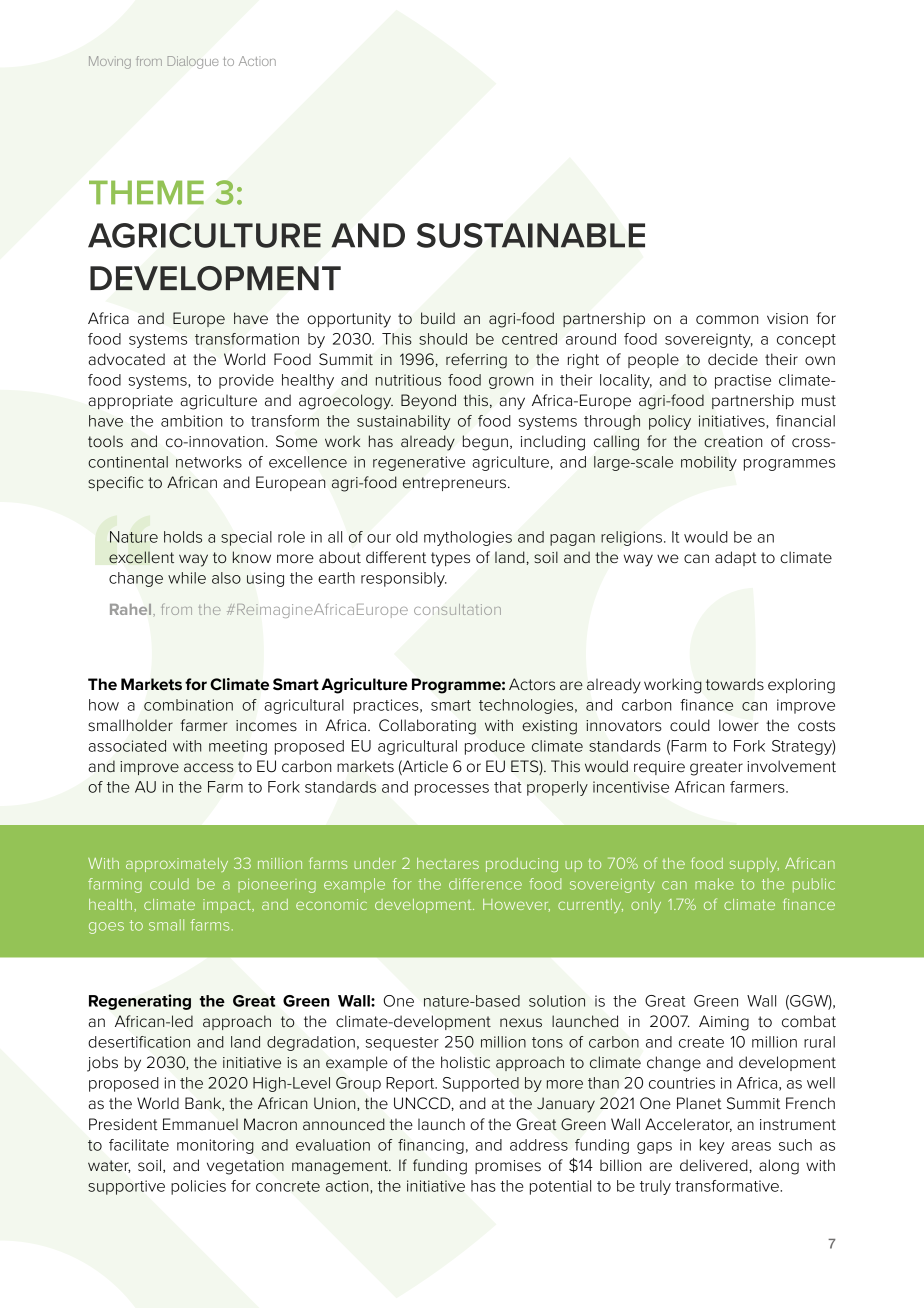  I want to click on monitoring, so click(215, 1146).
